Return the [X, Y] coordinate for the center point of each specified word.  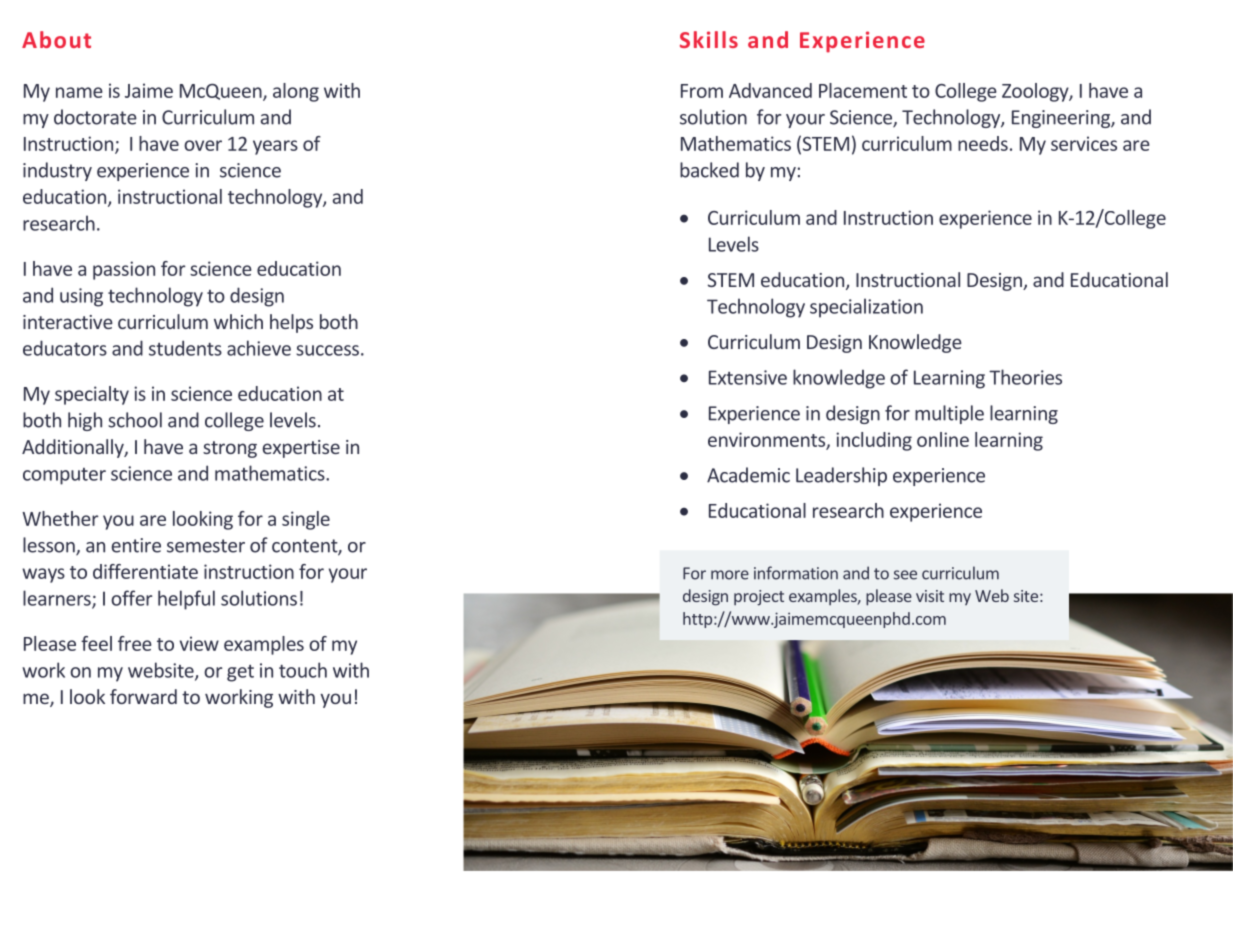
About [56, 39]
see [905, 575]
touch [303, 670]
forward [143, 696]
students [185, 348]
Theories [1025, 377]
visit [930, 596]
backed [709, 170]
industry [57, 171]
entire [136, 545]
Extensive [748, 377]
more [730, 575]
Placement [863, 90]
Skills [709, 39]
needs [983, 143]
